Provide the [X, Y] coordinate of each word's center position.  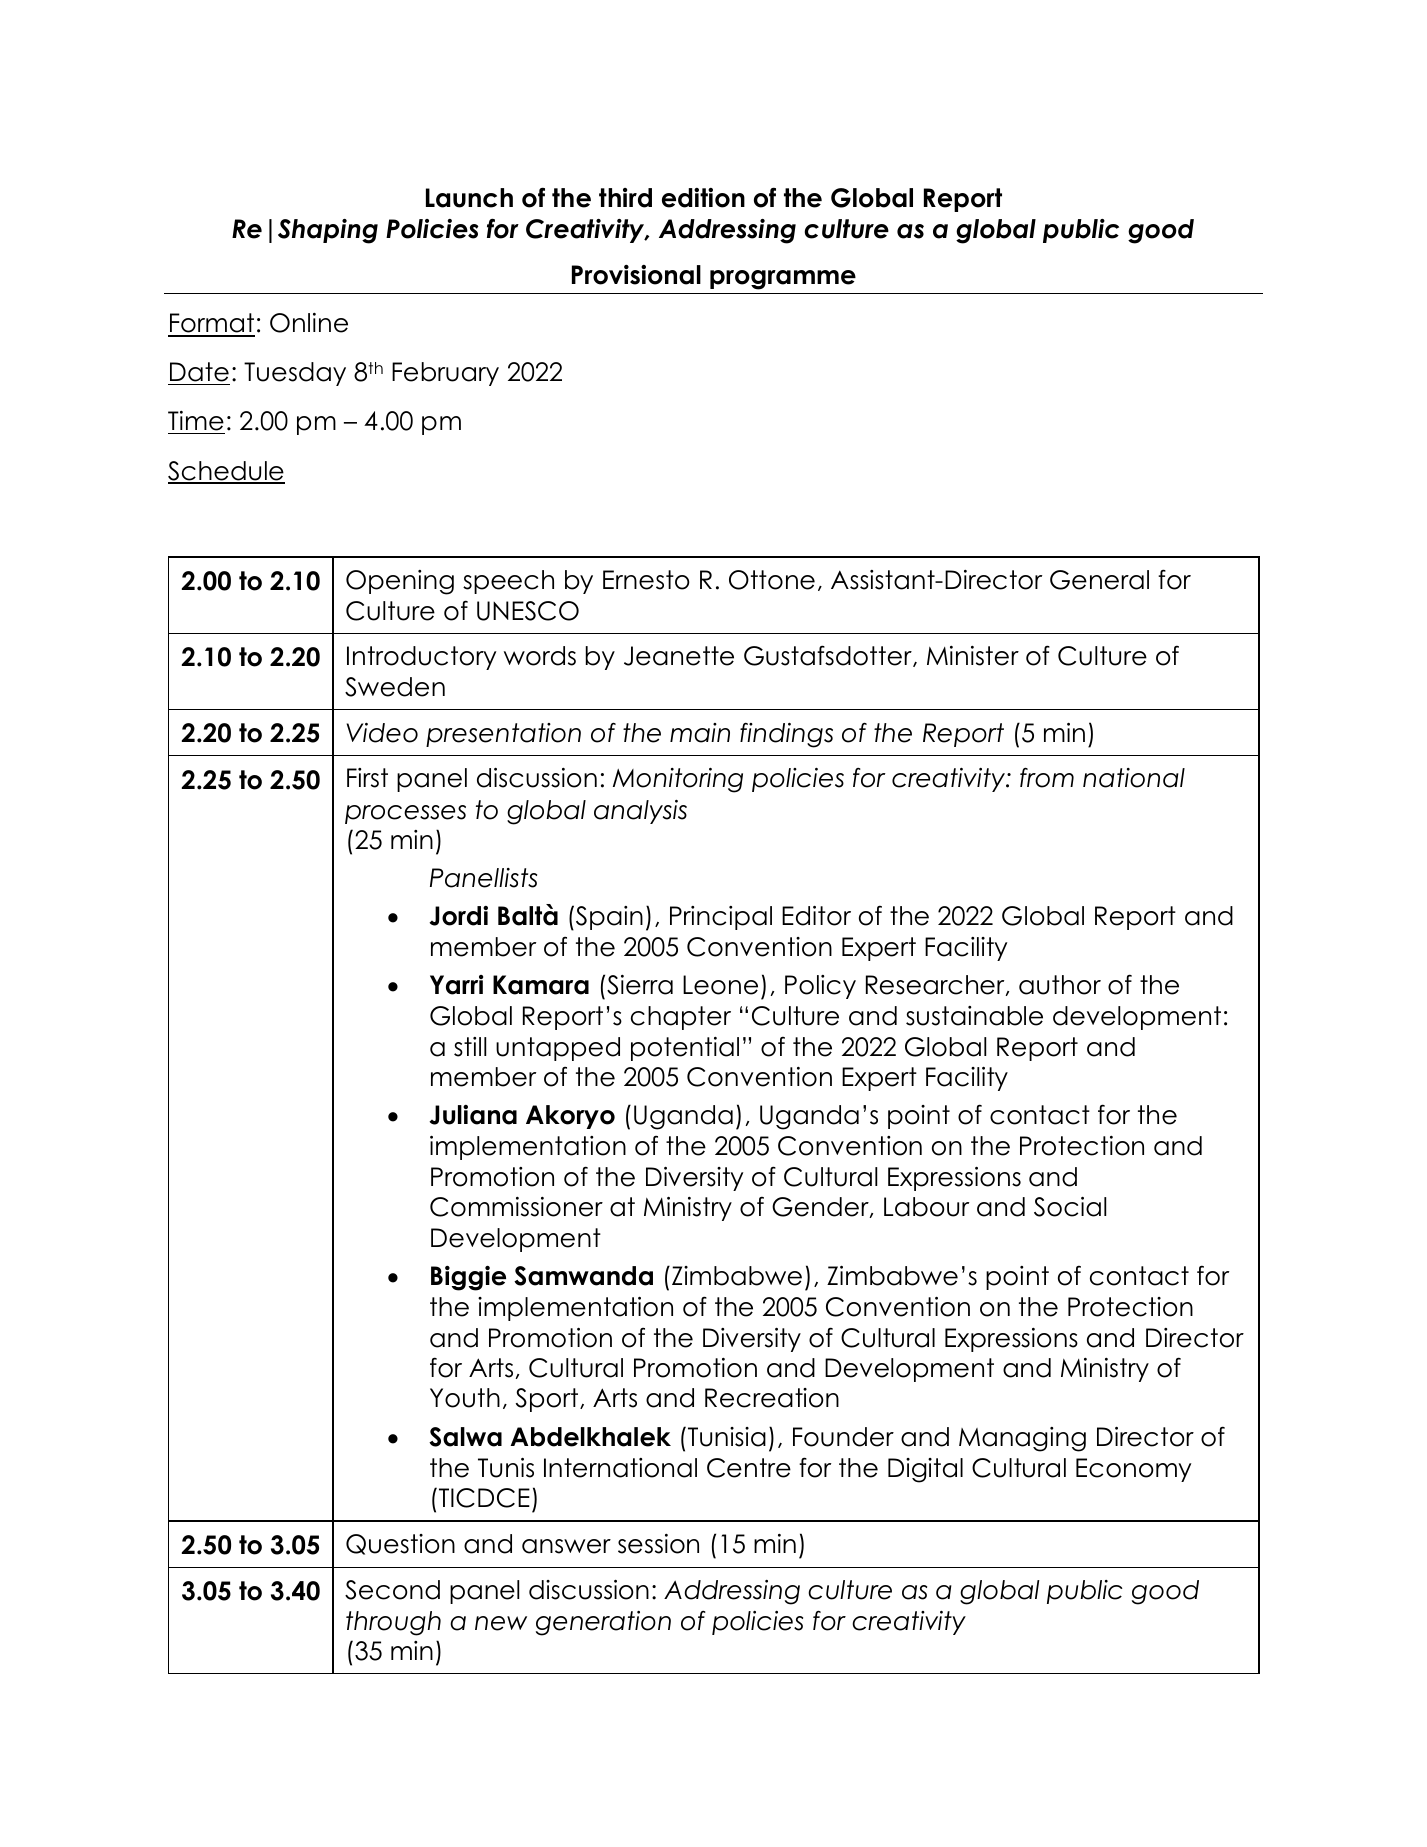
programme [783, 280]
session [658, 1544]
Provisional [636, 275]
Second [392, 1590]
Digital [925, 1470]
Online [309, 323]
